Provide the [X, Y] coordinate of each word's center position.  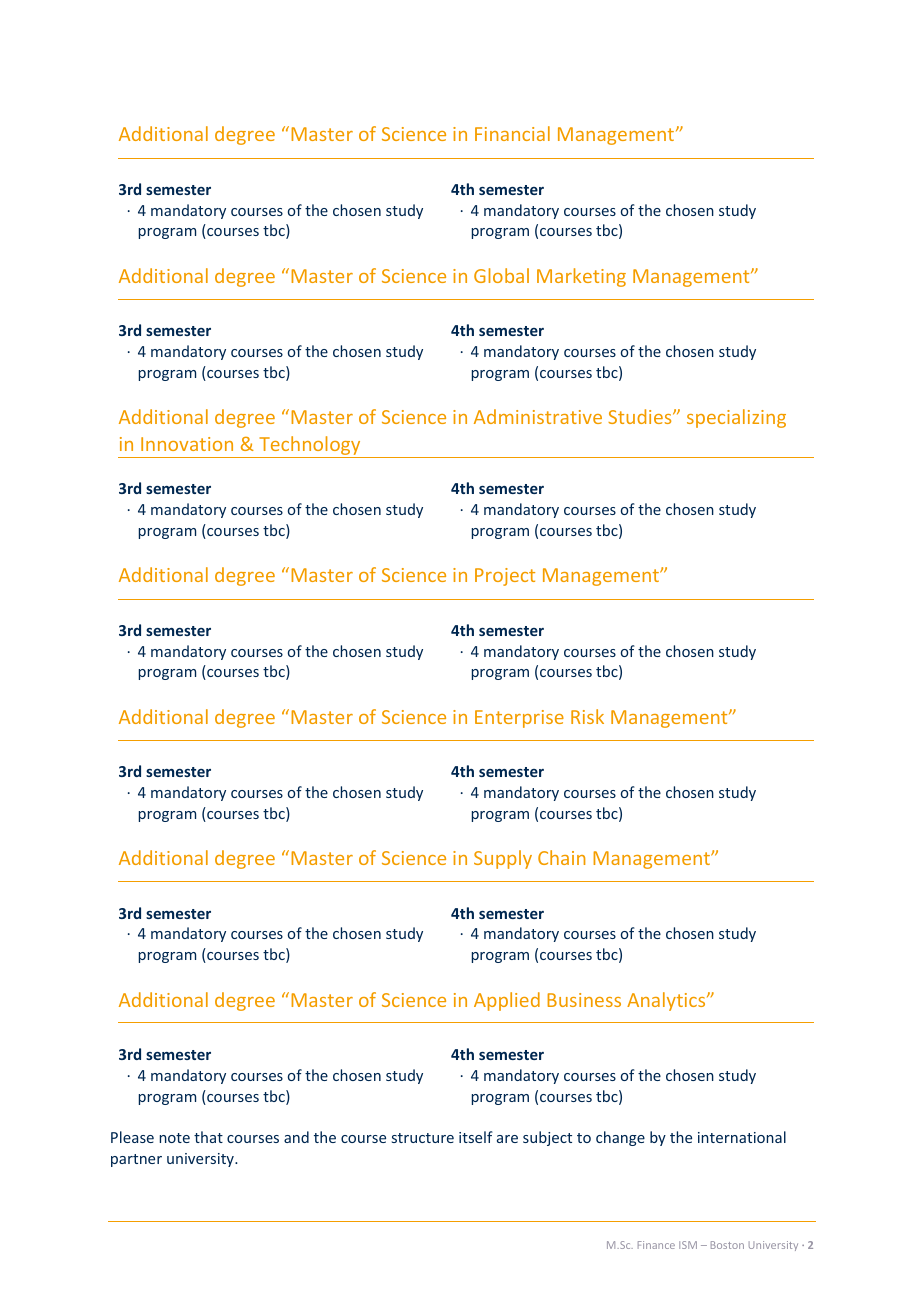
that [208, 1137]
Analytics [667, 1001]
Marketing [581, 277]
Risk [587, 716]
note [175, 1138]
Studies [641, 416]
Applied [507, 1001]
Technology [310, 447]
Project [505, 577]
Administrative [538, 416]
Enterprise [519, 719]
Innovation [187, 444]
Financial [512, 133]
